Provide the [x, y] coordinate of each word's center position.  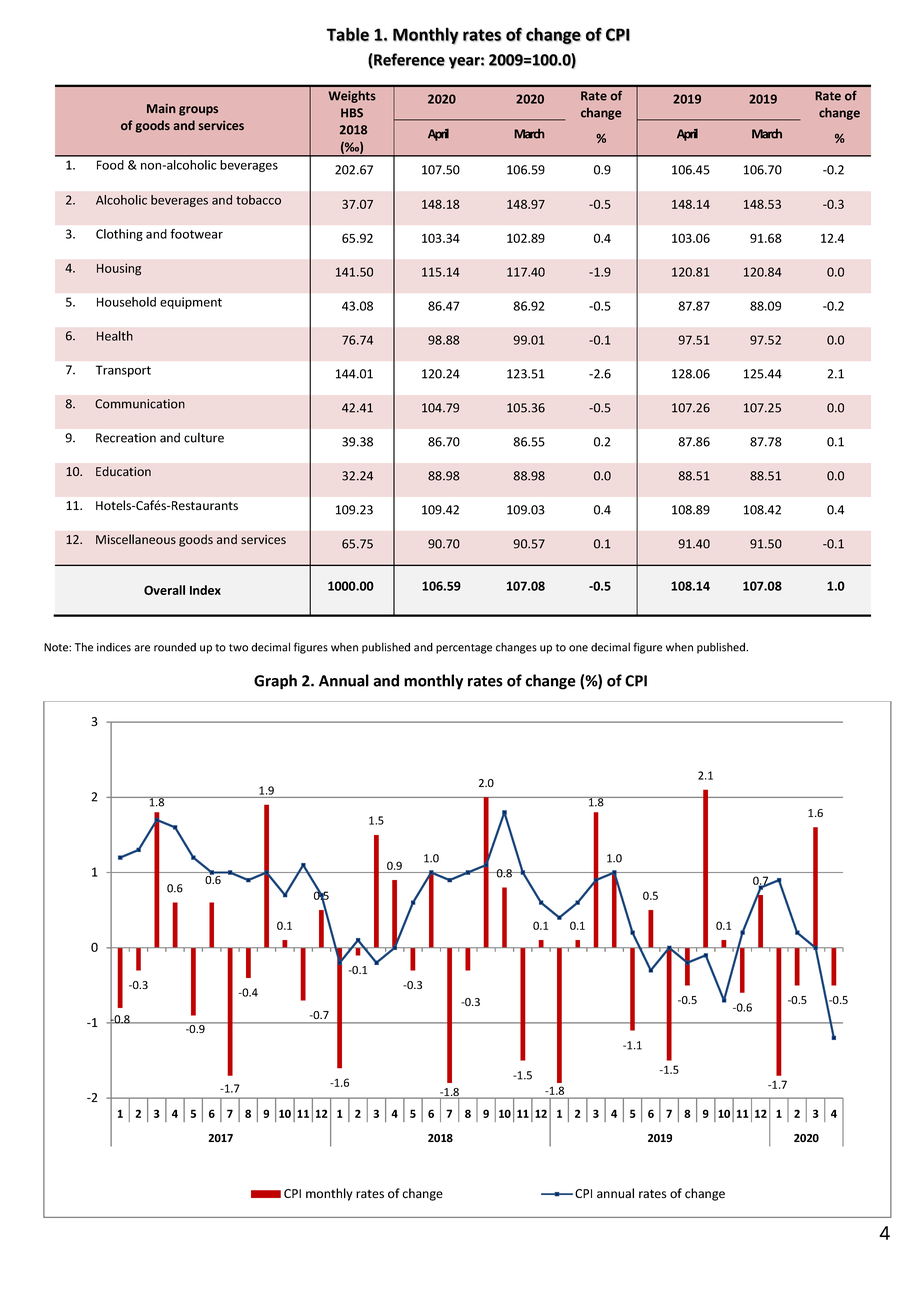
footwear [196, 234]
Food [110, 165]
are [142, 648]
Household [126, 302]
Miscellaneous [136, 539]
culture [204, 437]
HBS [352, 113]
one [578, 648]
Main [161, 108]
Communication [140, 404]
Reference [408, 60]
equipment [191, 303]
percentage [464, 649]
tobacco [258, 200]
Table [347, 34]
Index [205, 590]
